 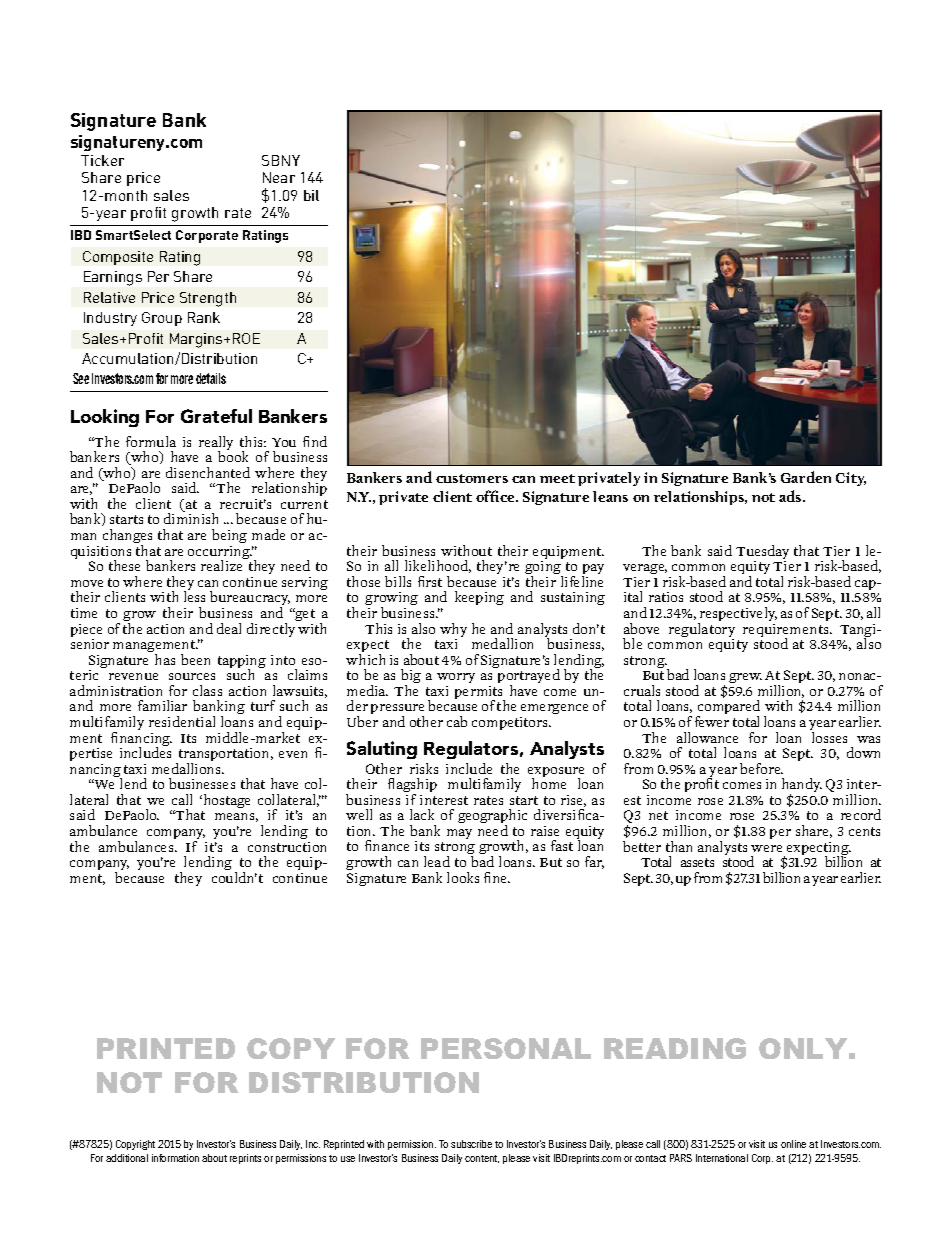 What do you see at coordinates (471, 1144) in the screenshot?
I see `subscribe` at bounding box center [471, 1144].
